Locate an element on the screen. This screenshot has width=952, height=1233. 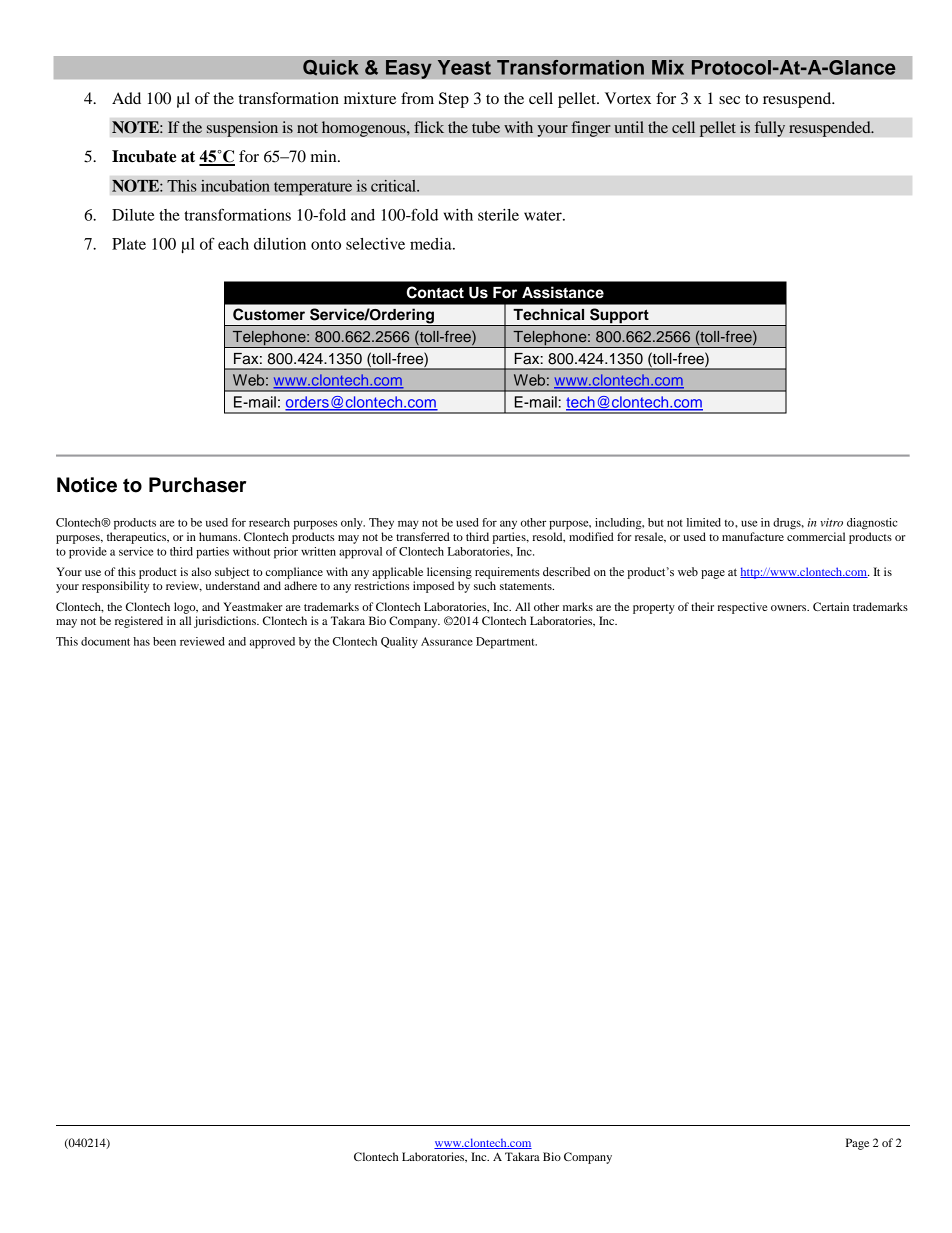
Purchaser is located at coordinates (197, 485).
